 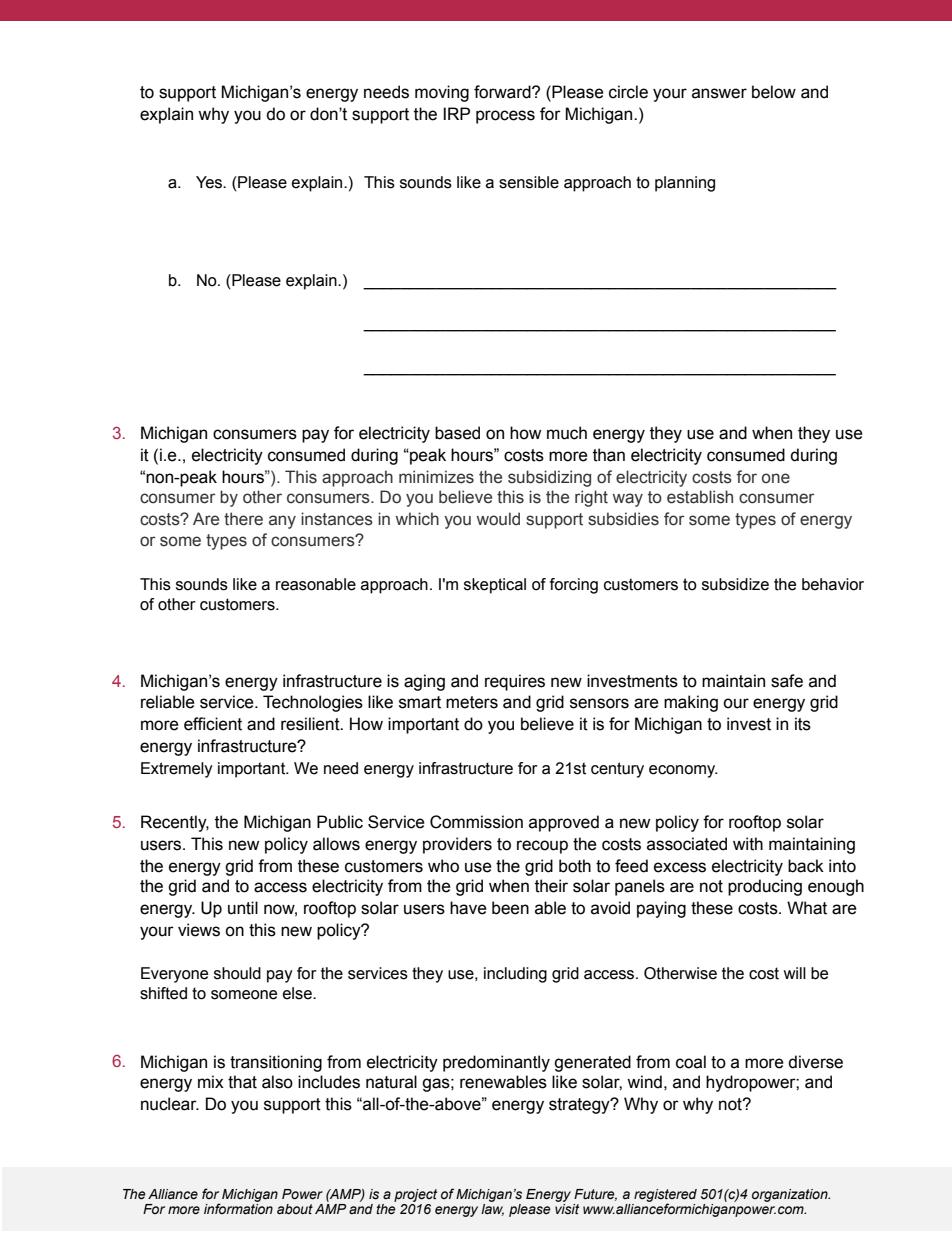 What do you see at coordinates (510, 908) in the document?
I see `been` at bounding box center [510, 908].
